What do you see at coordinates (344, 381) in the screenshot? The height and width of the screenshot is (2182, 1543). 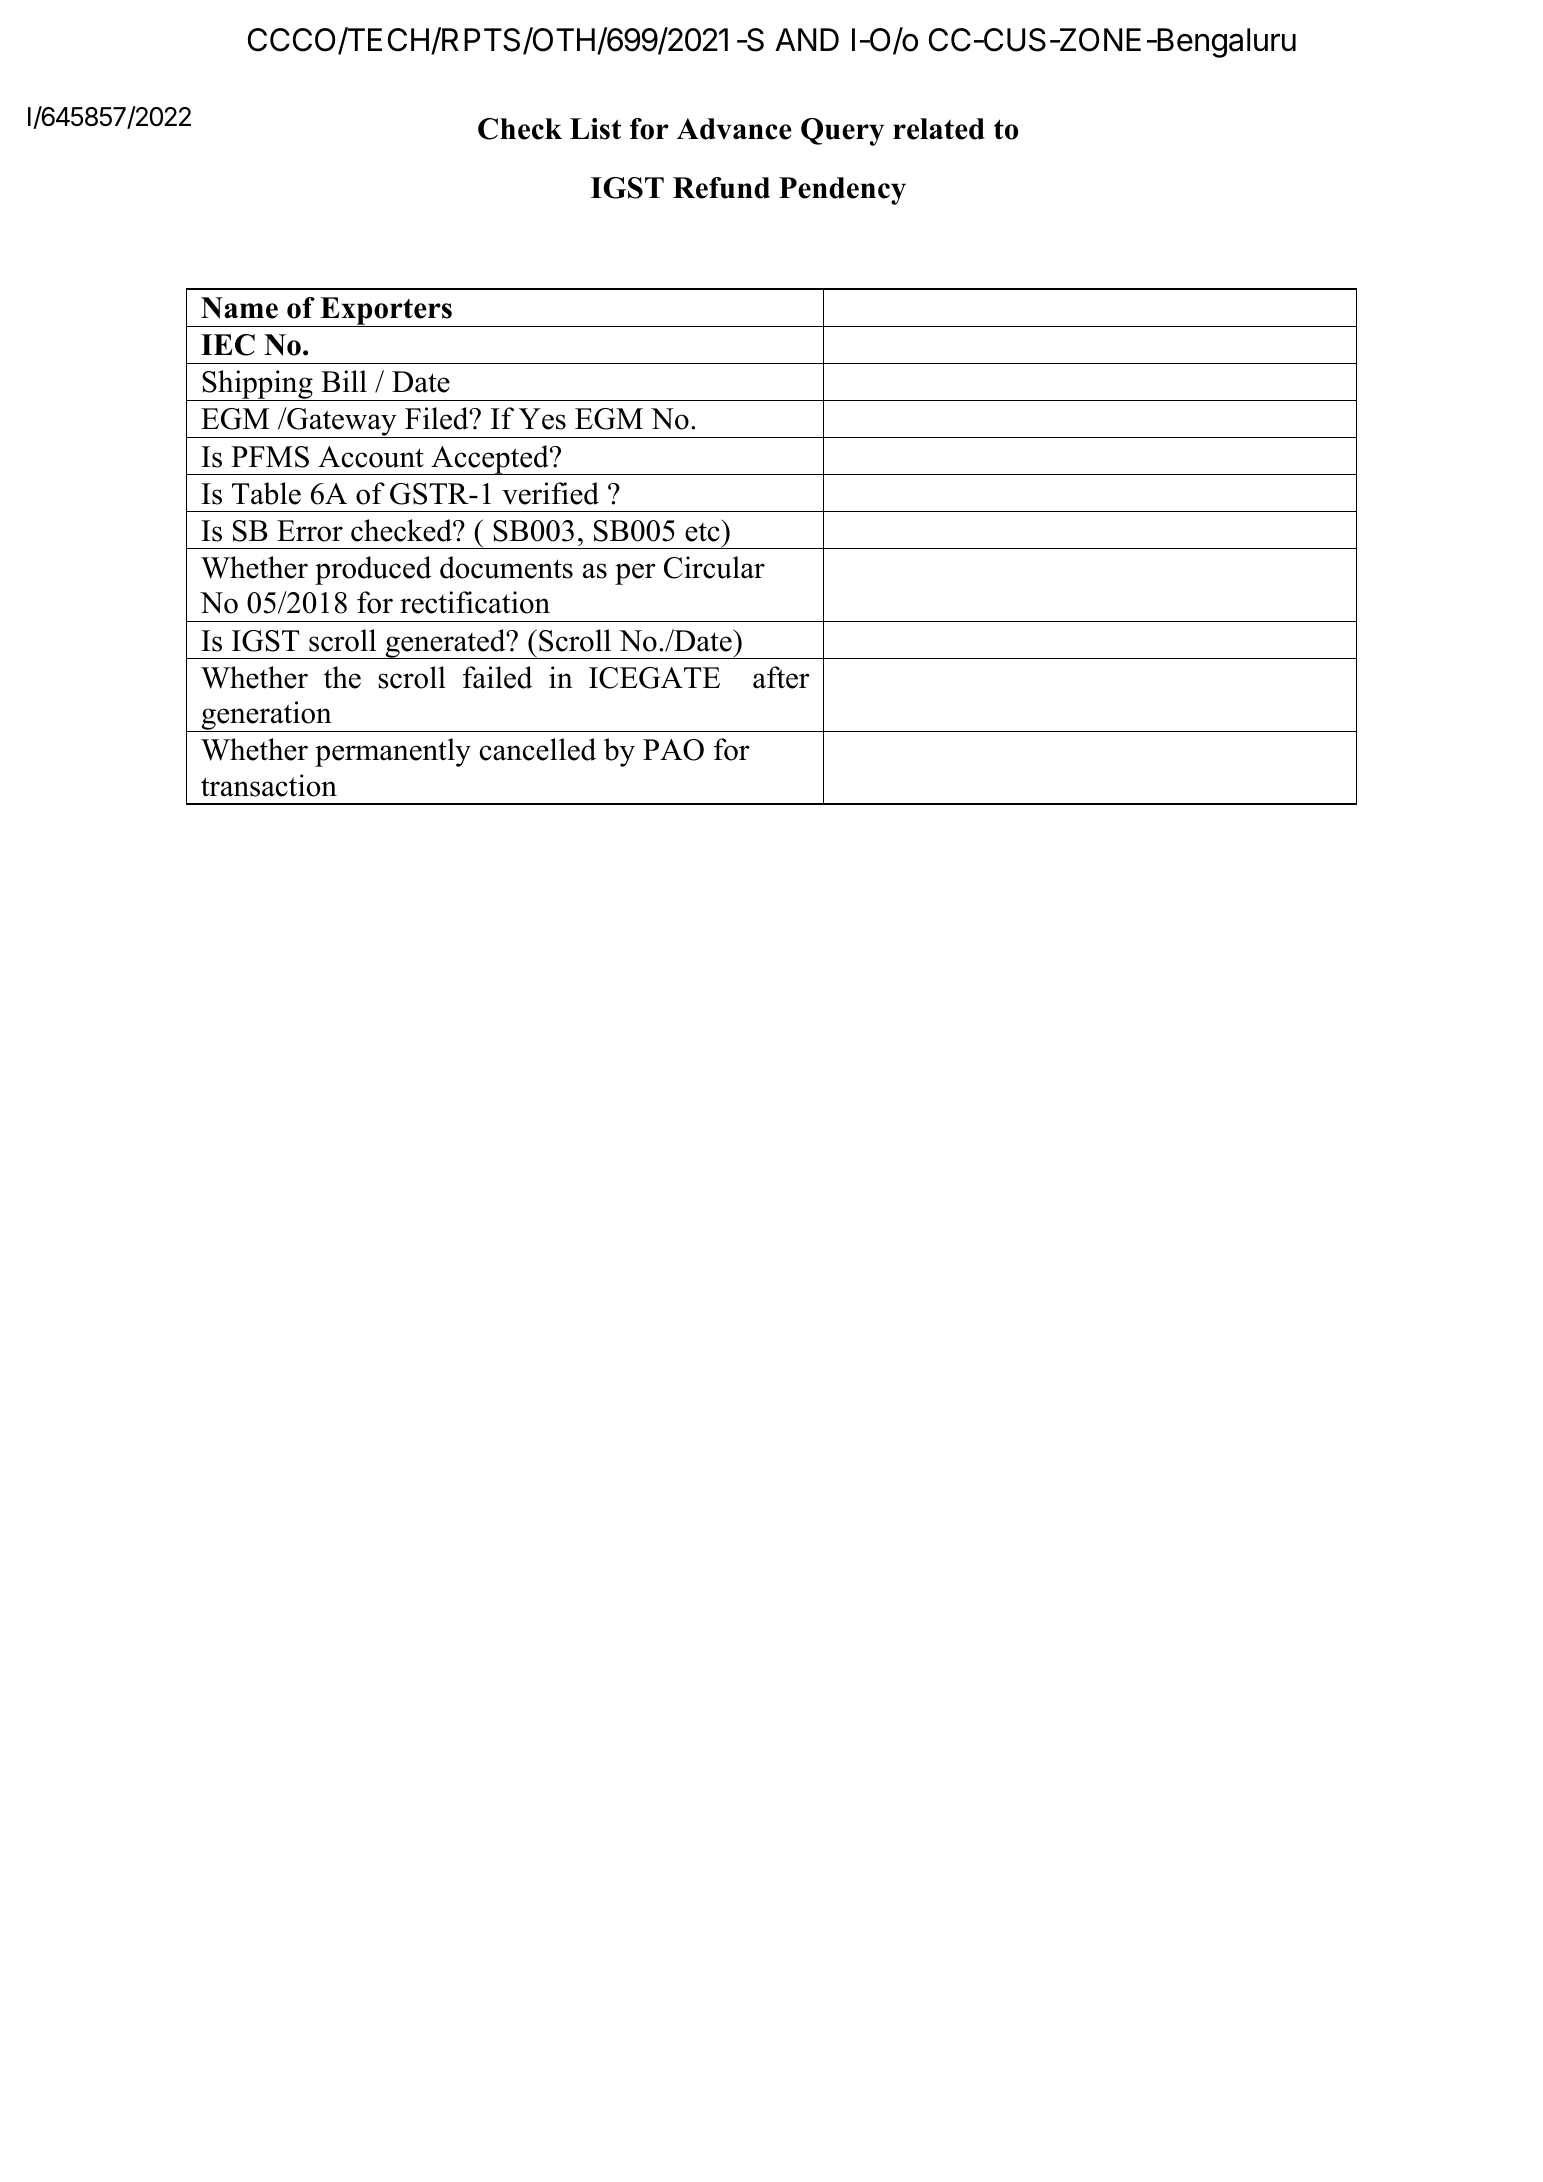 I see `Bill` at bounding box center [344, 381].
